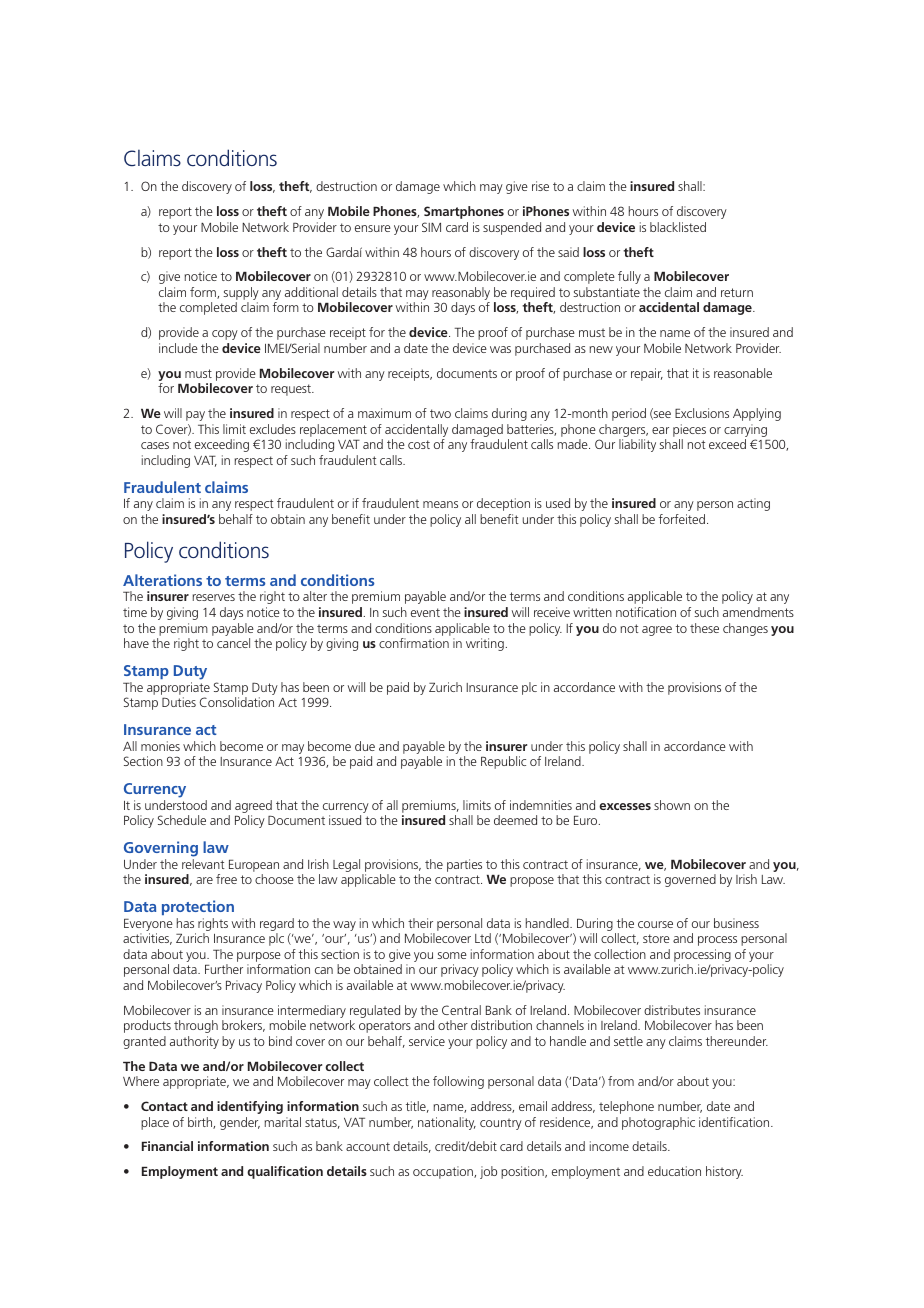 This document has width=924, height=1308. Describe the element at coordinates (182, 820) in the document. I see `Schedule` at that location.
